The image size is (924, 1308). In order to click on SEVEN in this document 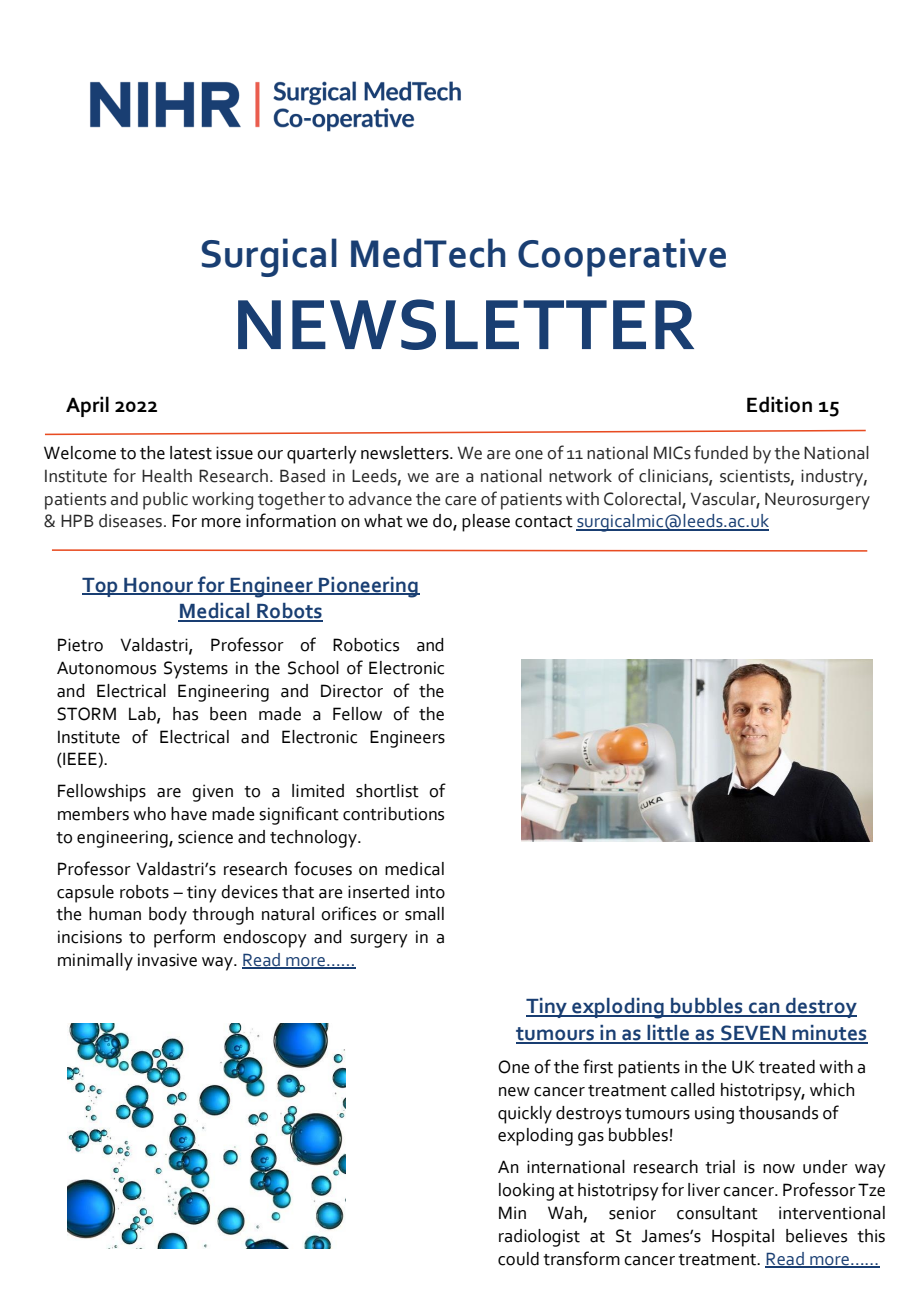, I will do `click(753, 1034)`.
